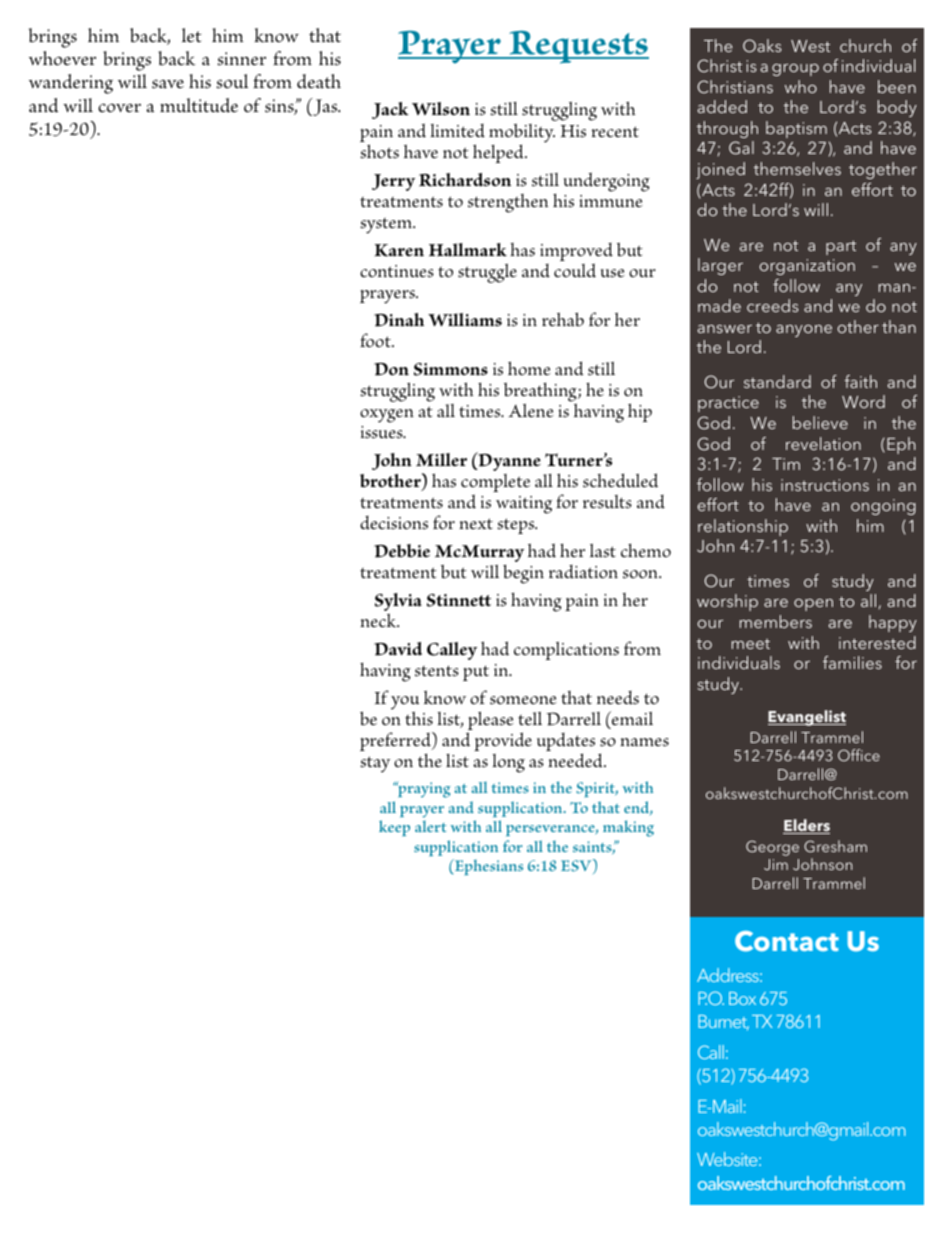 Image resolution: width=952 pixels, height=1233 pixels. I want to click on save, so click(168, 84).
